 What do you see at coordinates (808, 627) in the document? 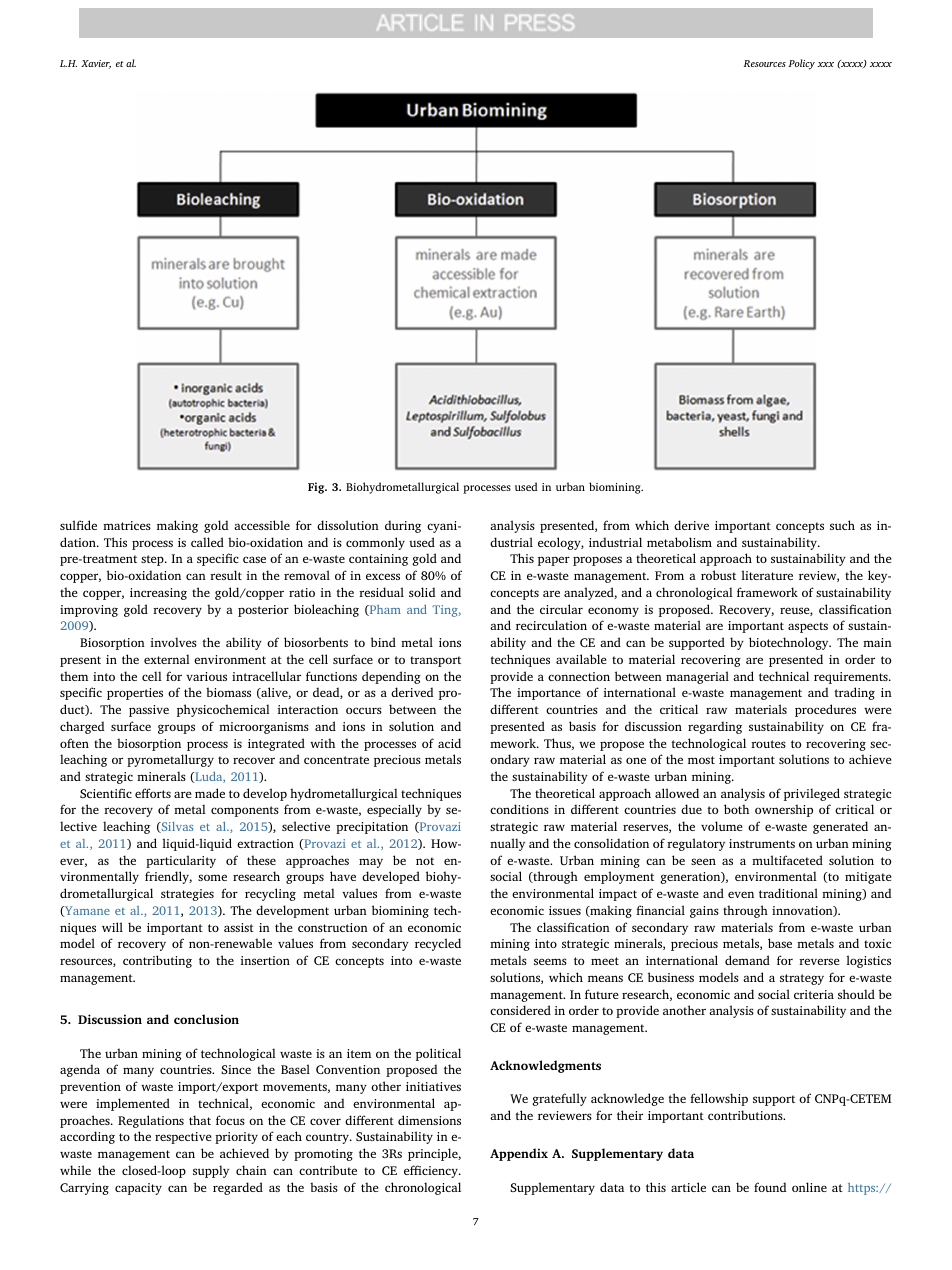
I see `aspects` at bounding box center [808, 627].
